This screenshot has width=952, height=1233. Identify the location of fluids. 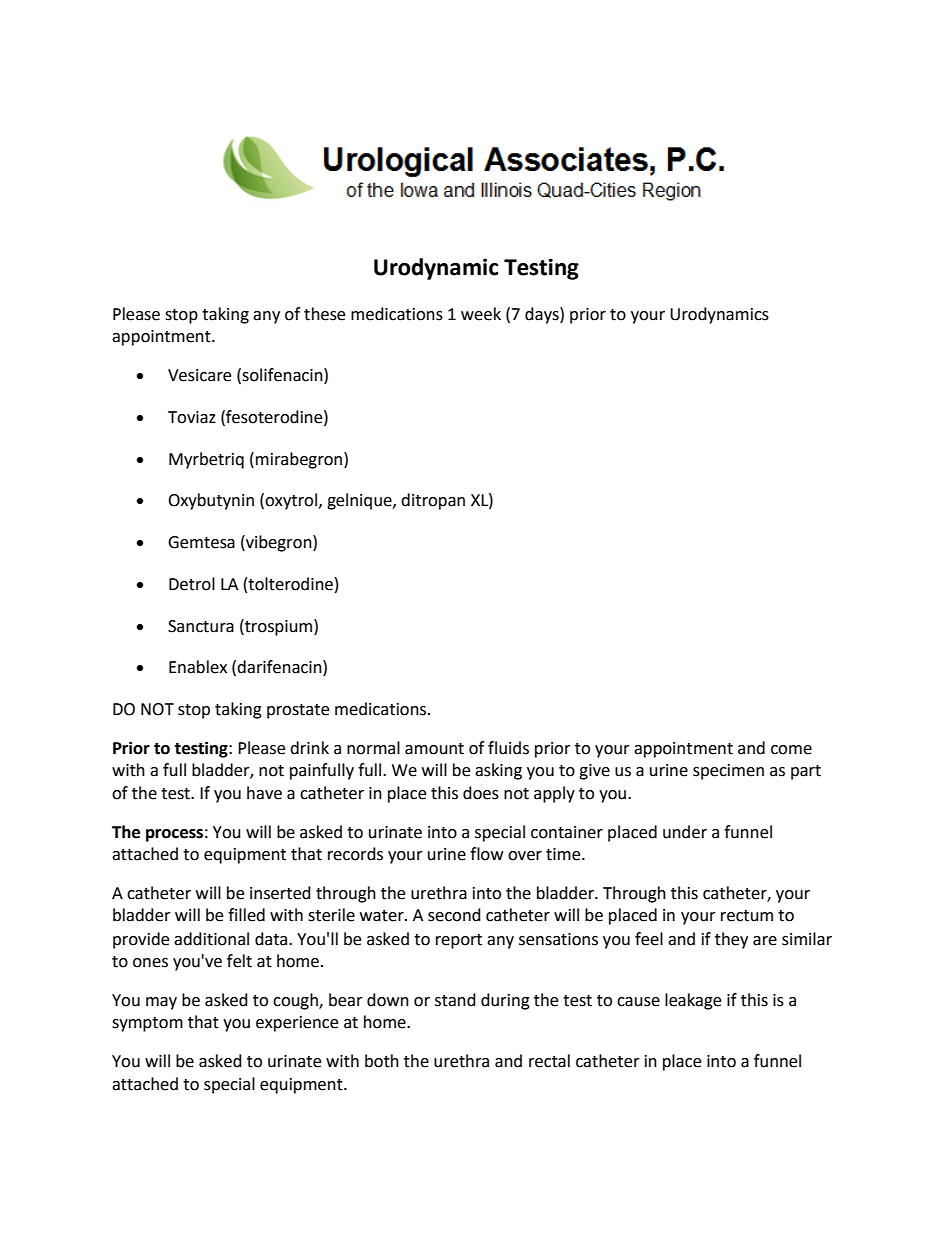
(508, 748).
